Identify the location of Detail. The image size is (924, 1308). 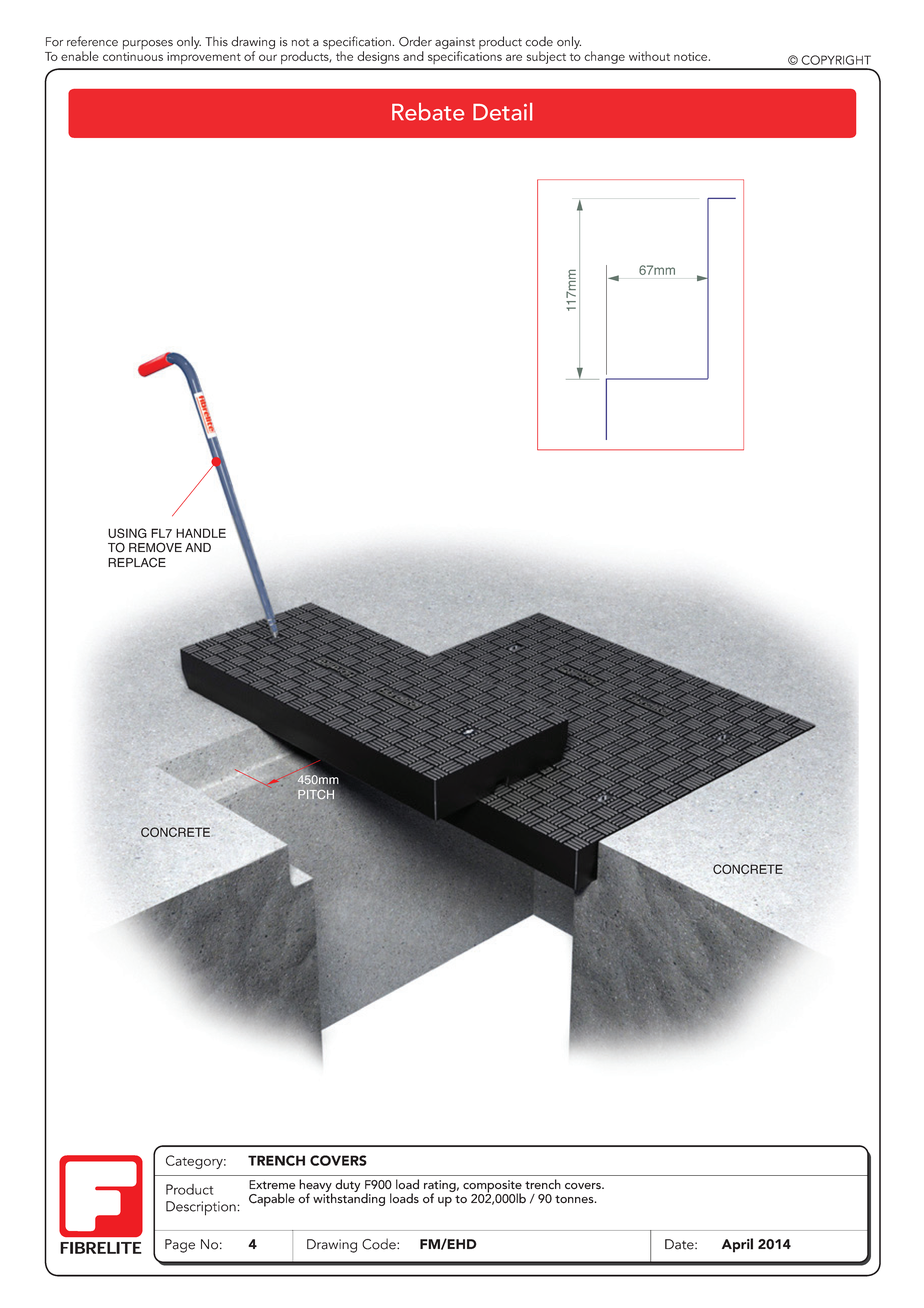
(502, 112).
